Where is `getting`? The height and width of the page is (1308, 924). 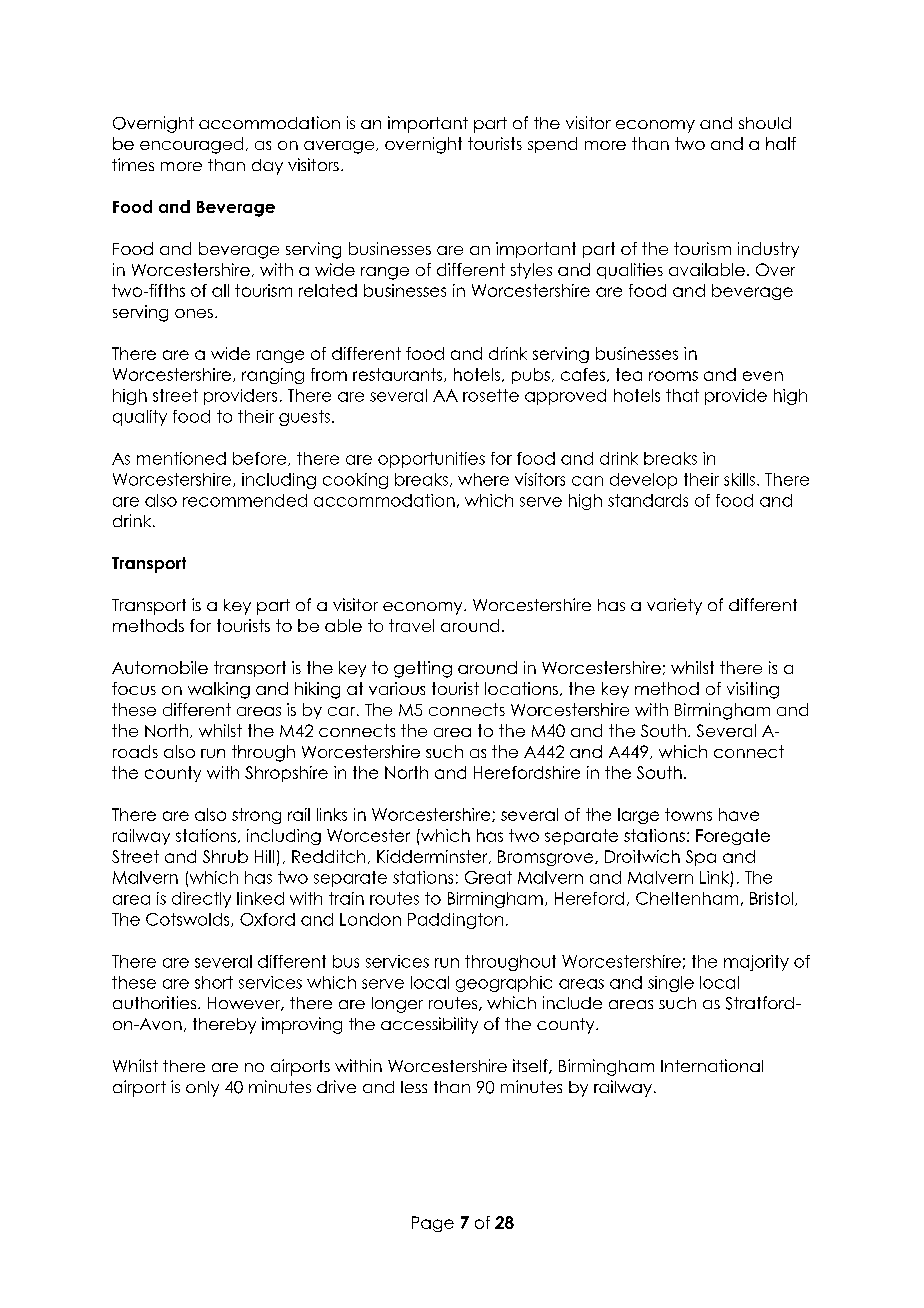
getting is located at coordinates (423, 669).
